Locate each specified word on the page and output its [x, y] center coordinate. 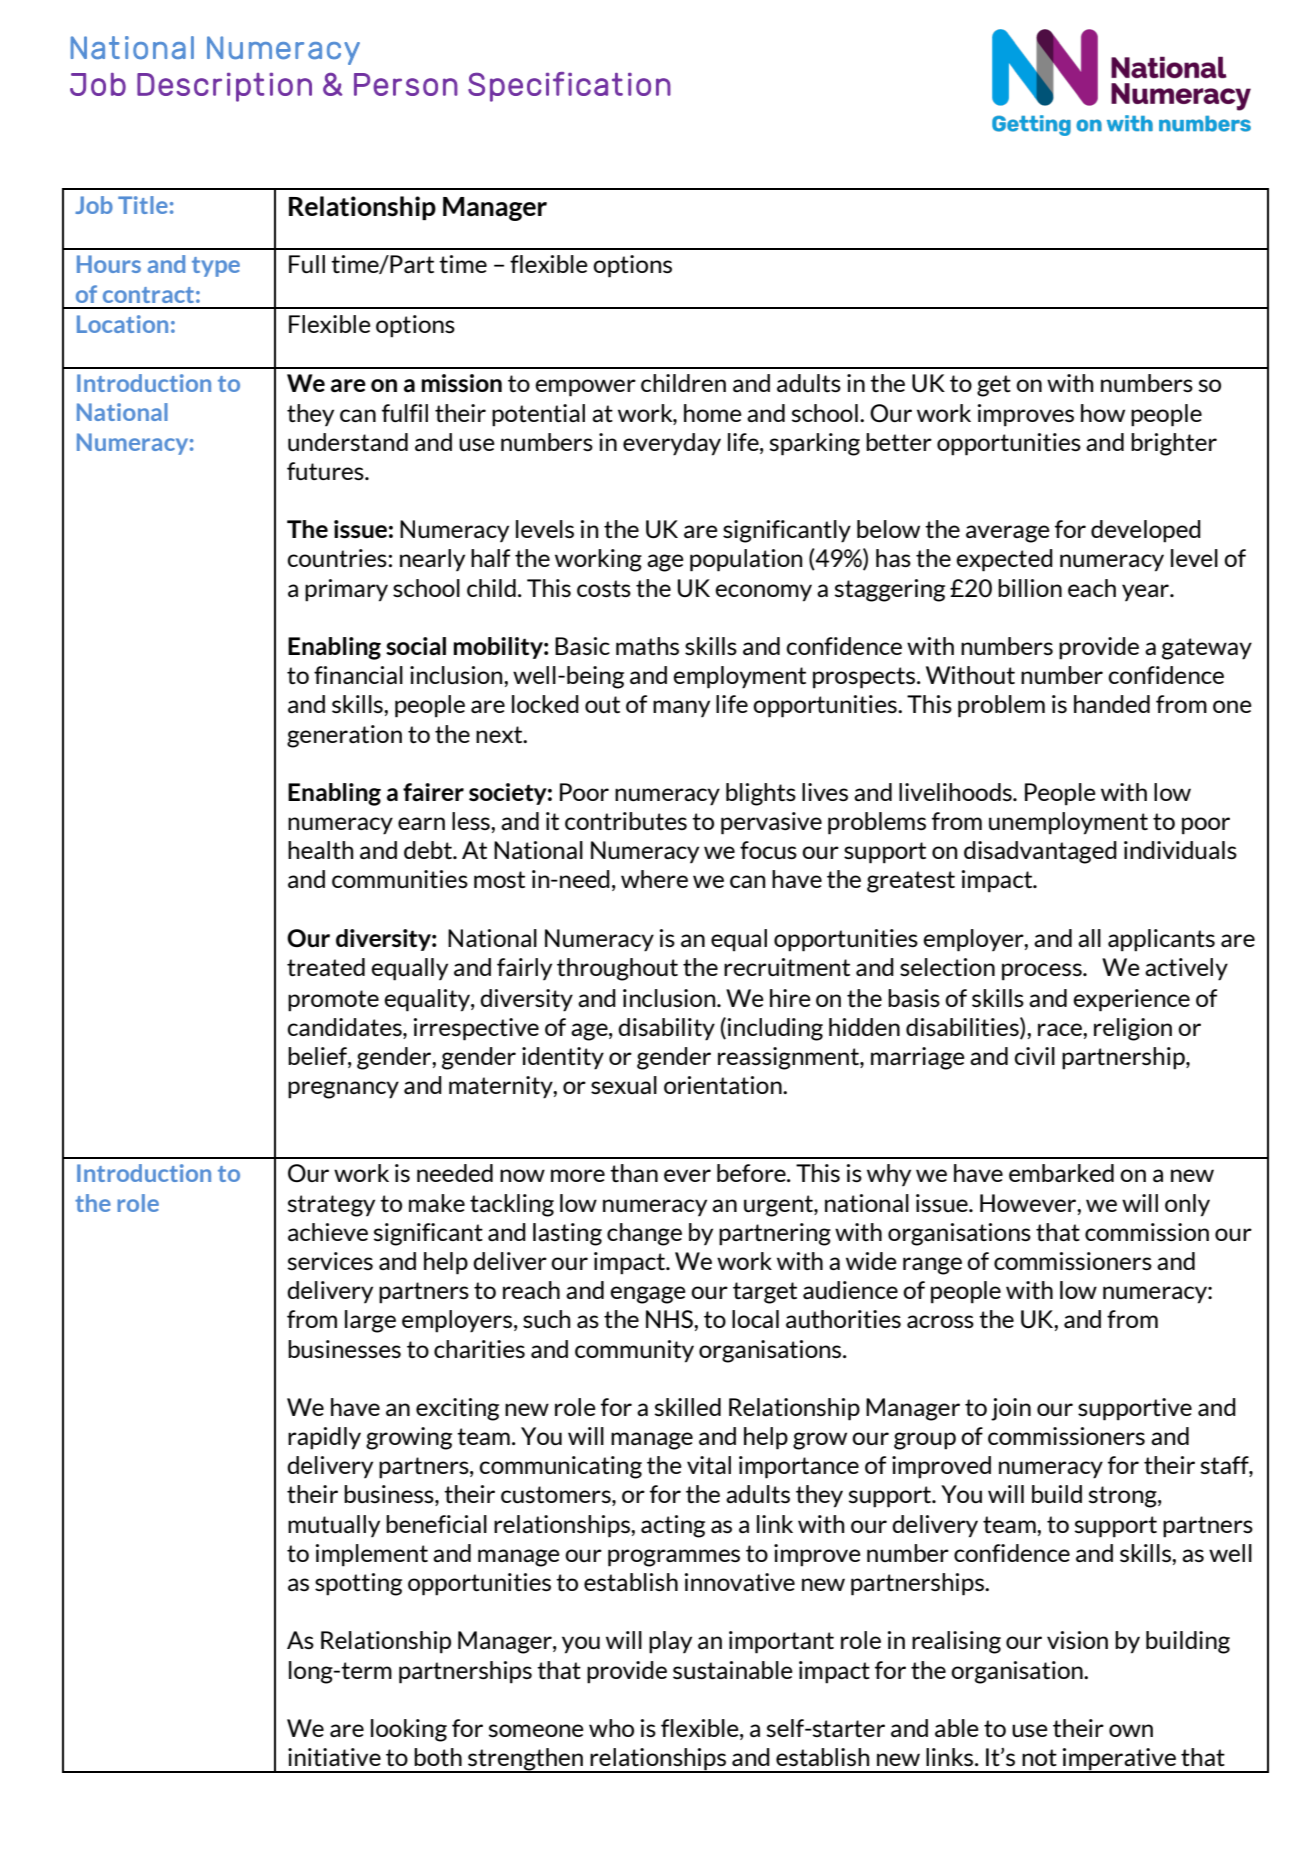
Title [143, 205]
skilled [688, 1407]
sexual [624, 1085]
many [681, 708]
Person [406, 84]
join [1011, 1409]
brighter [1174, 444]
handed [1112, 704]
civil [1034, 1056]
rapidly [324, 1438]
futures [326, 471]
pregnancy [343, 1090]
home [713, 413]
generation [344, 736]
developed [1146, 531]
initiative [334, 1757]
